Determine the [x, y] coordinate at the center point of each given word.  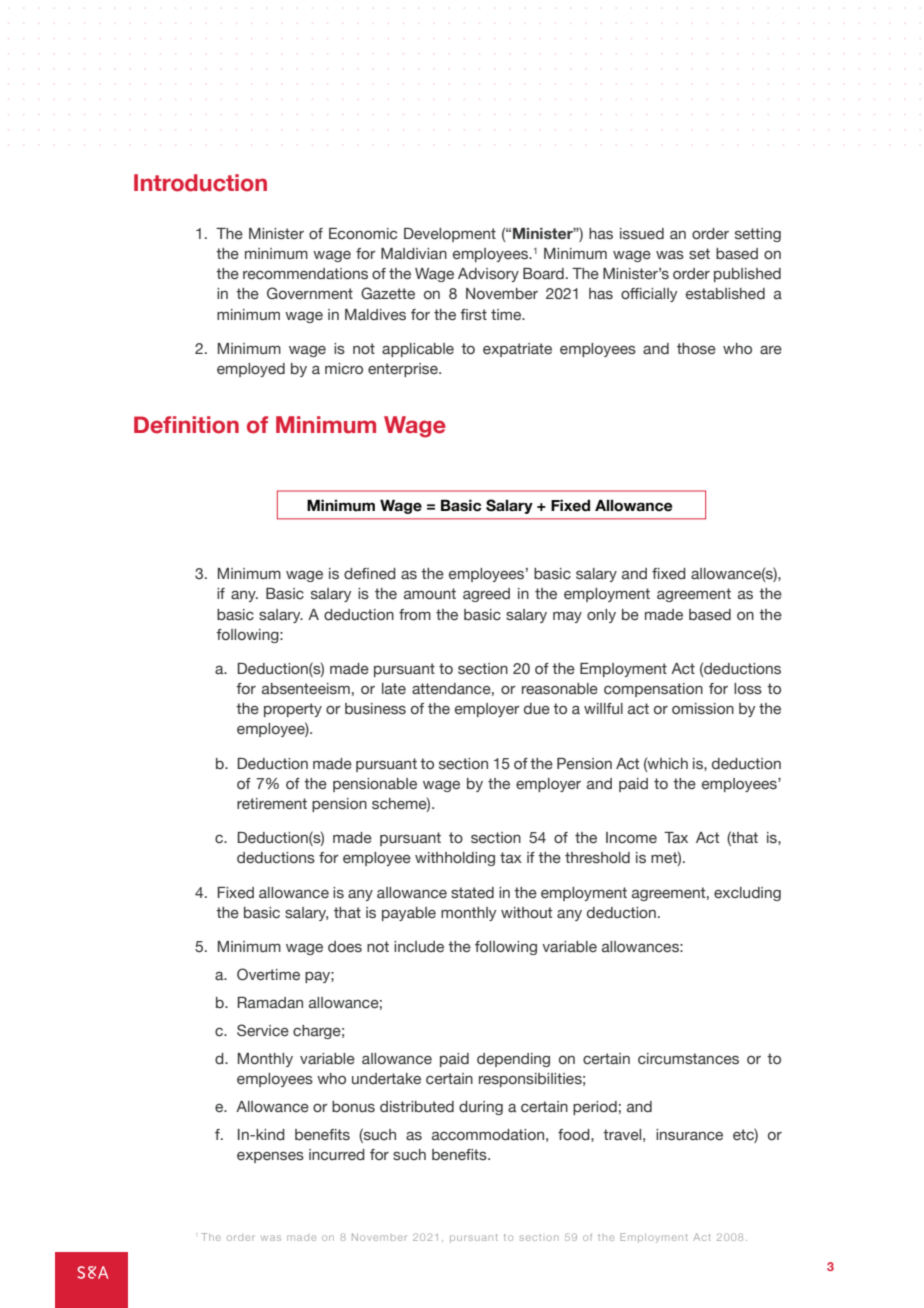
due [537, 709]
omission [703, 709]
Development [450, 235]
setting [758, 235]
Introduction [200, 183]
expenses [270, 1157]
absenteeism [306, 689]
